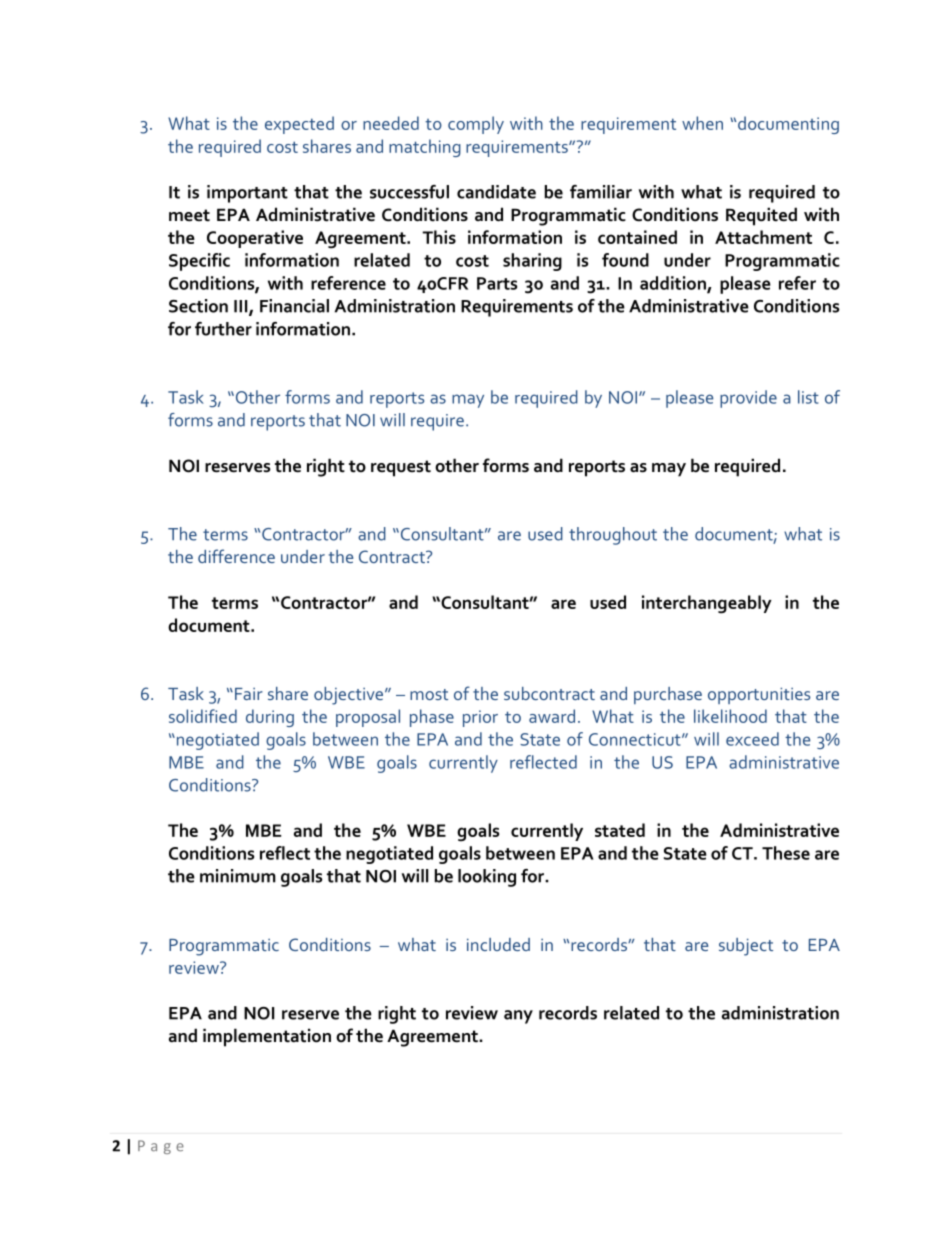 This image has width=952, height=1233. I want to click on interchangeably, so click(707, 604).
